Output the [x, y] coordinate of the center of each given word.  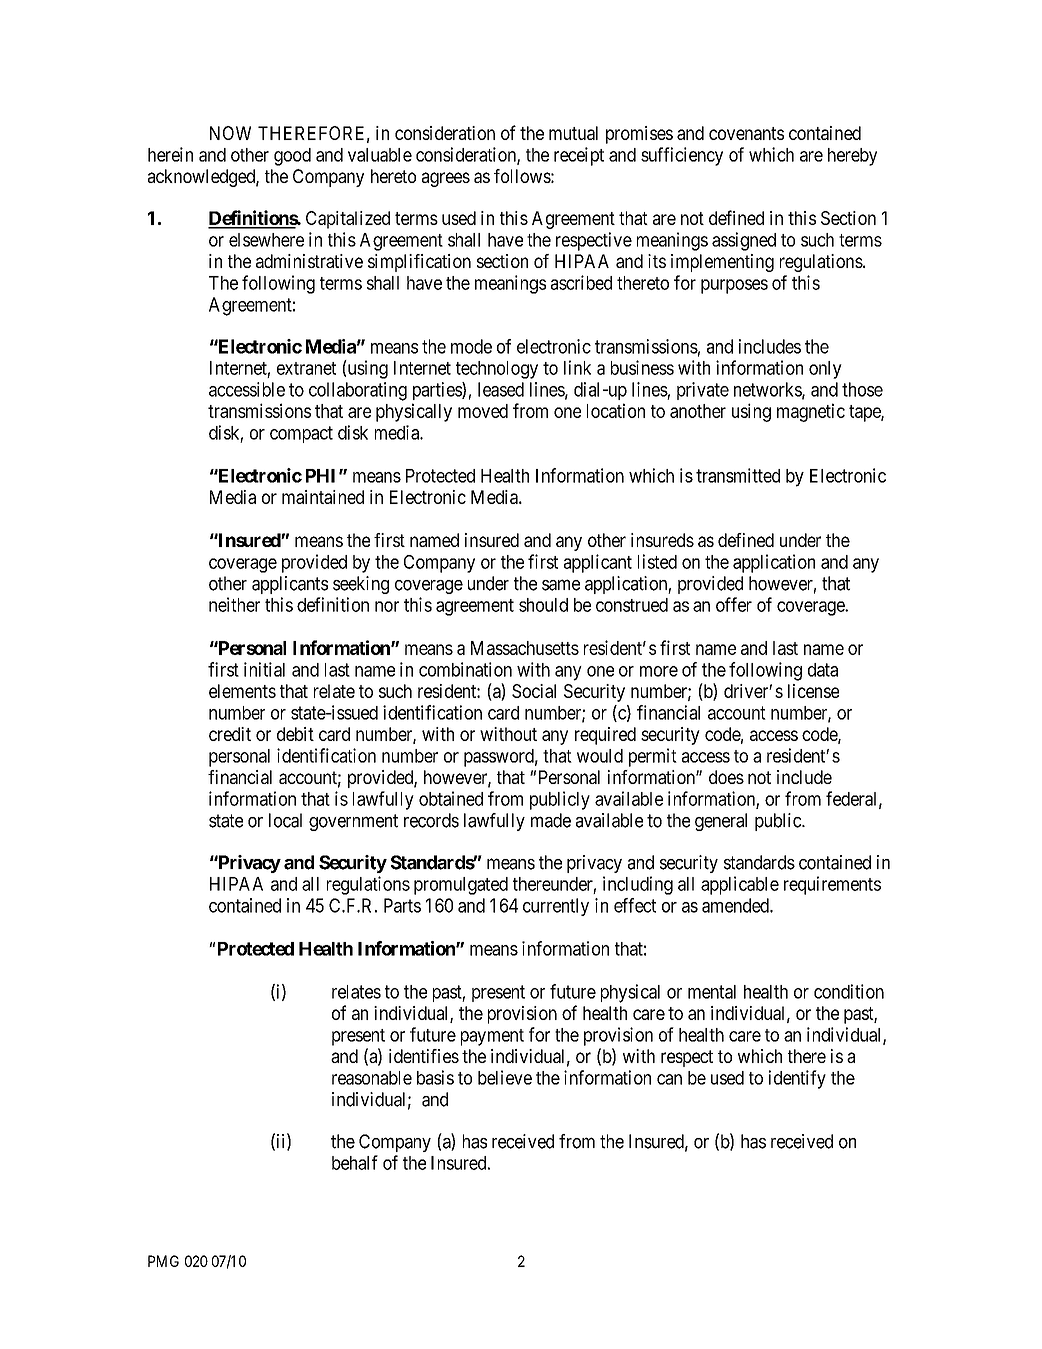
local [285, 820]
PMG [163, 1261]
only [825, 370]
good [292, 157]
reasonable [372, 1078]
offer [734, 604]
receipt [579, 156]
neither [234, 604]
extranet [306, 368]
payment [492, 1037]
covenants [746, 133]
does [726, 777]
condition [849, 991]
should [543, 605]
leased [501, 389]
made [551, 820]
